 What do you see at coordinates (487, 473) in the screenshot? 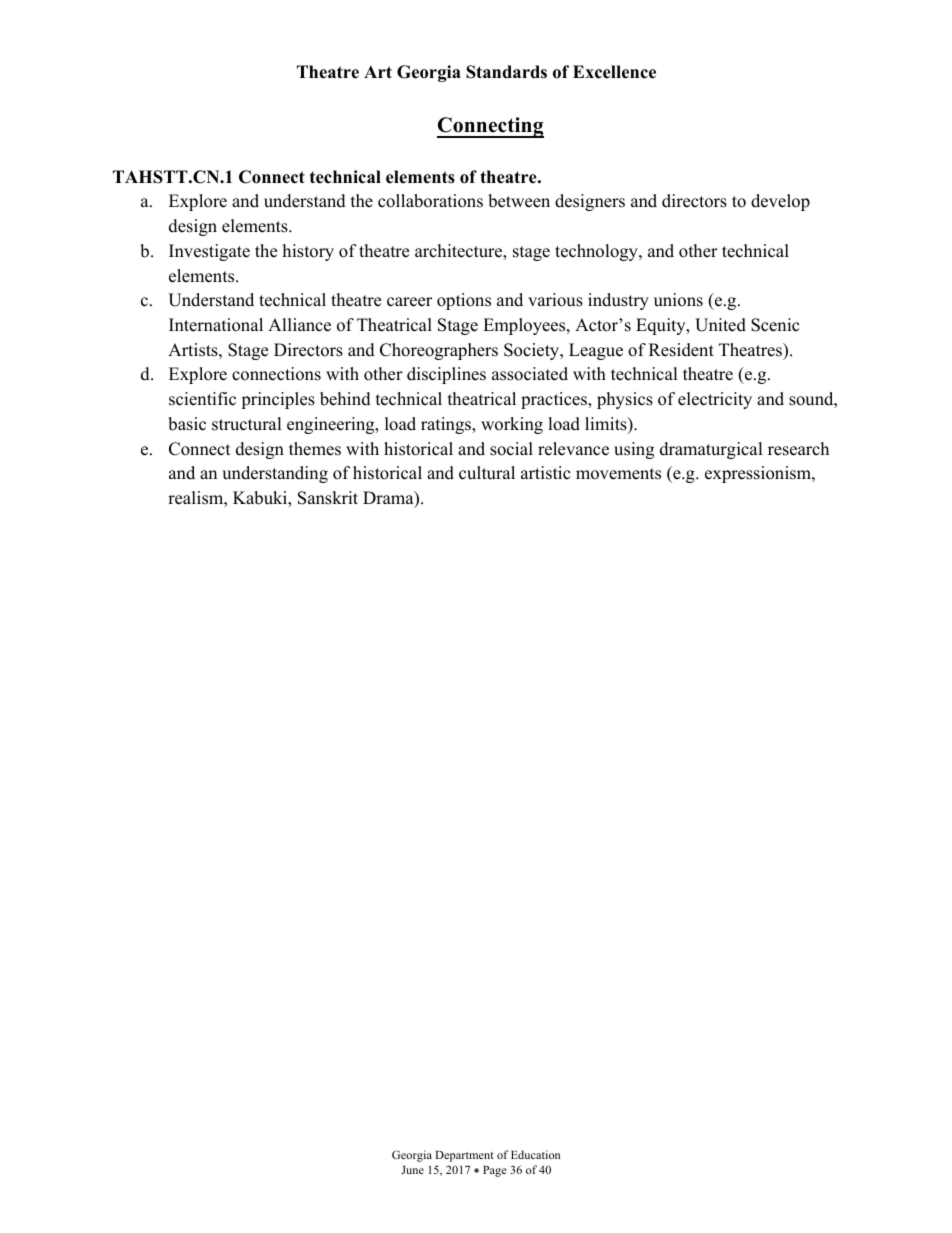
I see `cultural` at bounding box center [487, 473].
